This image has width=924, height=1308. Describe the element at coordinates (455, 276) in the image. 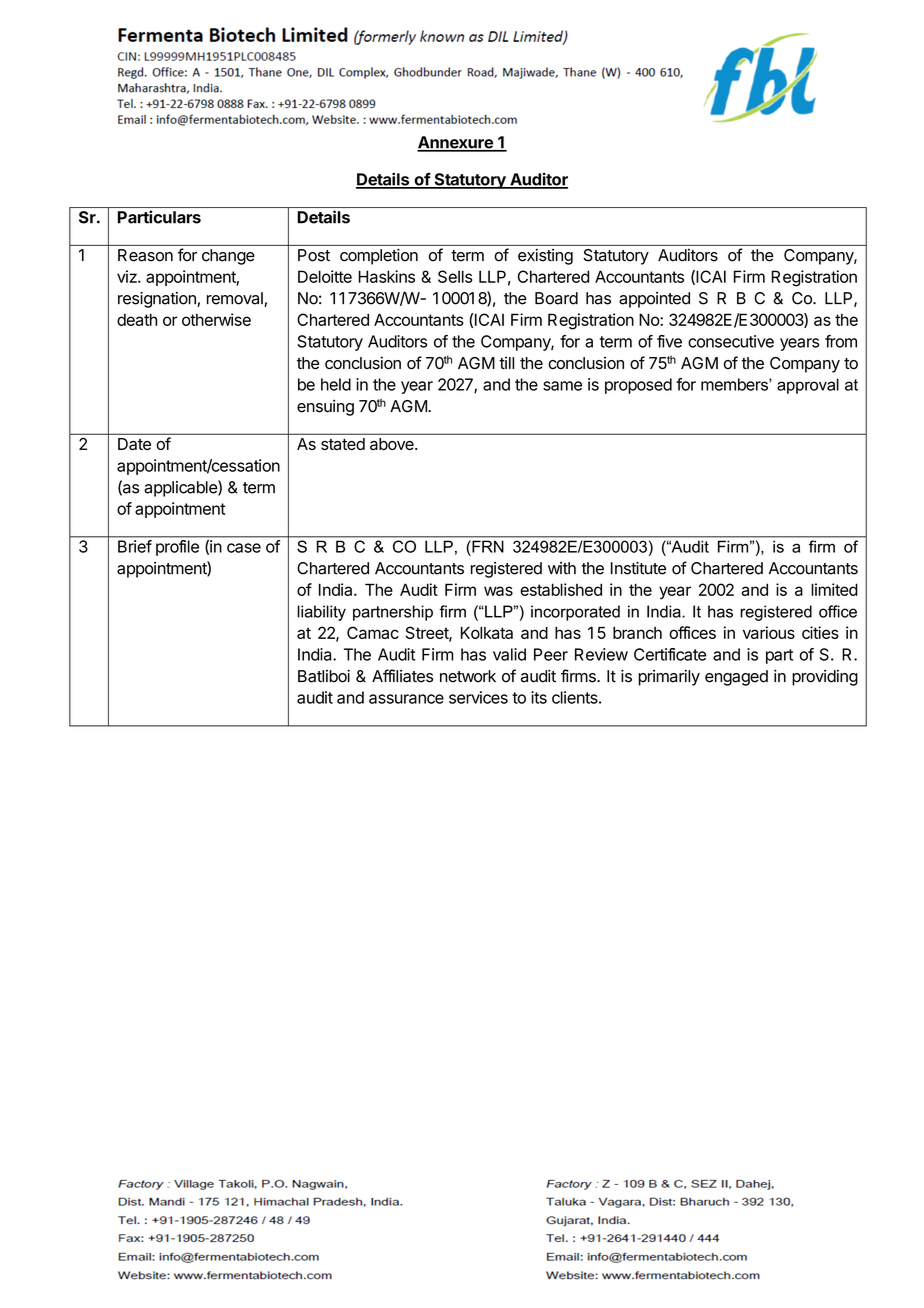

I see `Sells` at that location.
